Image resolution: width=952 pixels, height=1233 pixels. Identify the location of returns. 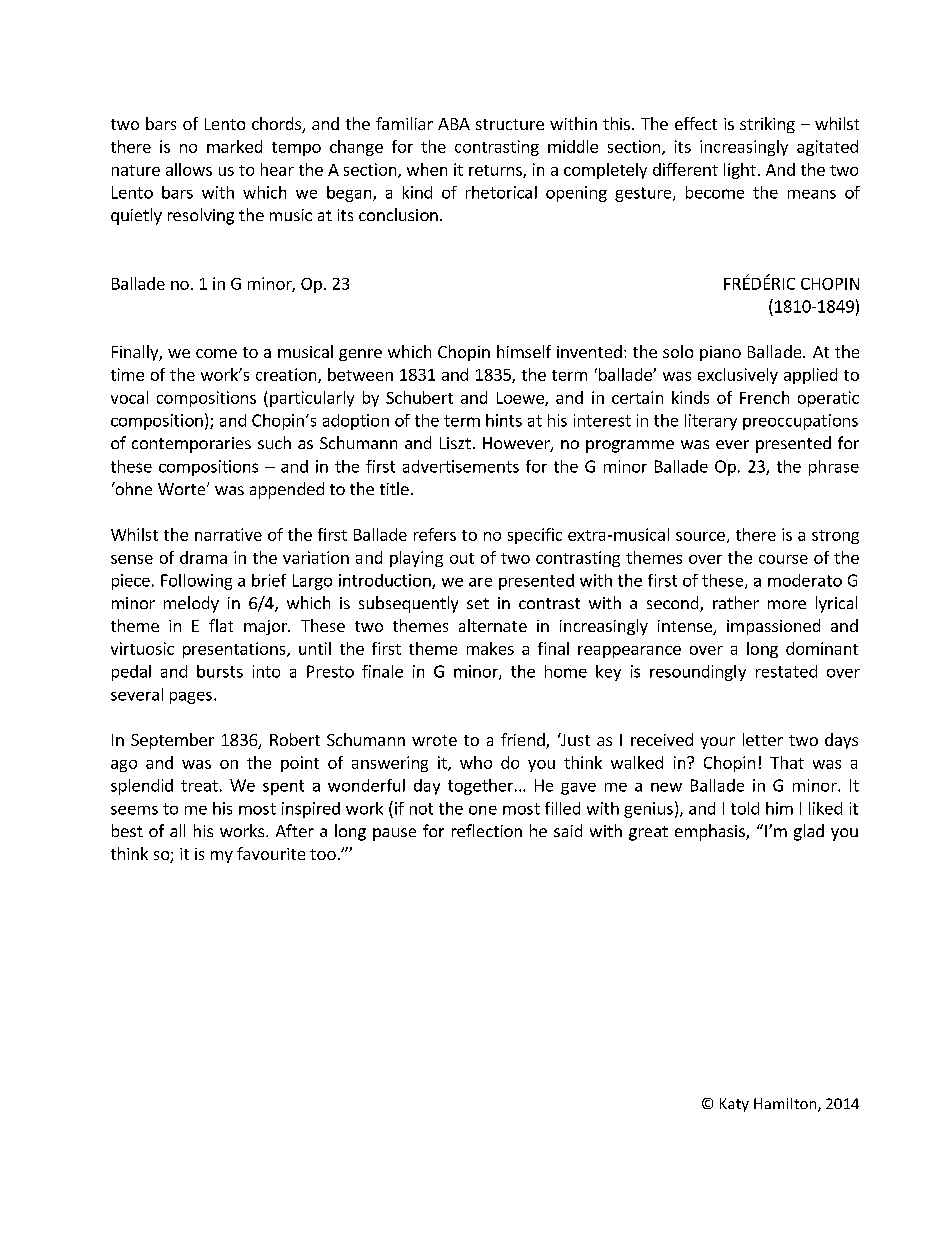
(496, 171).
